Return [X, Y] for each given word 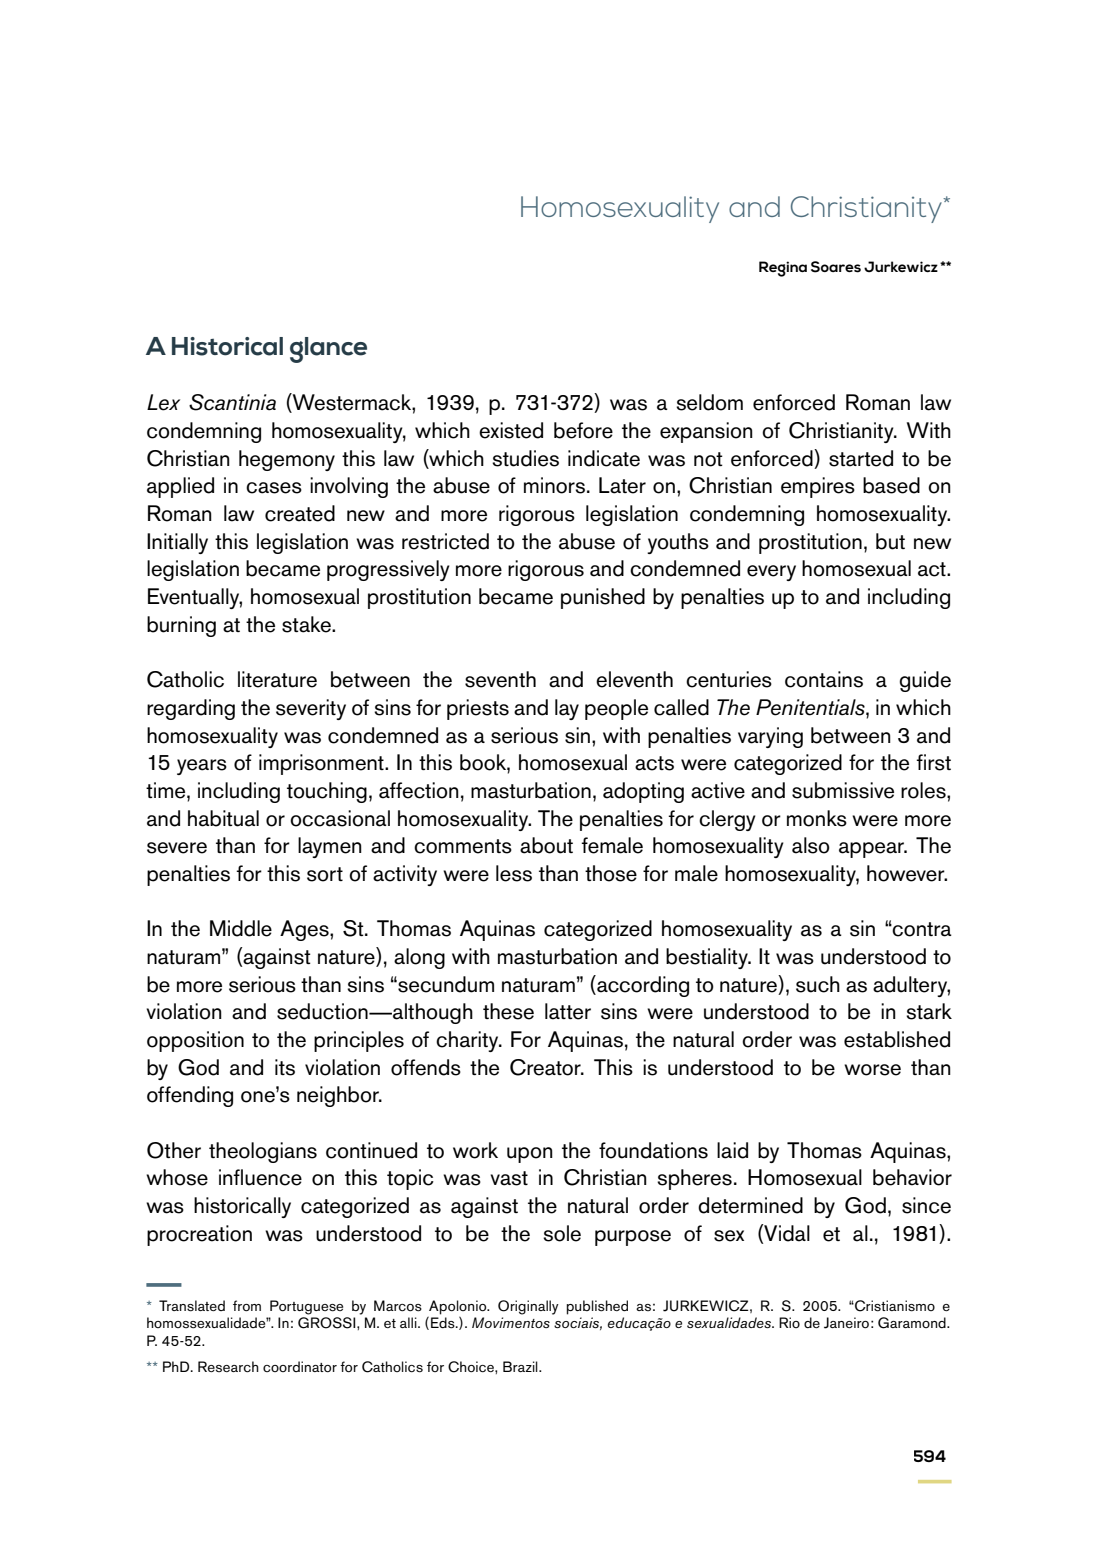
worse [872, 1070]
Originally [528, 1307]
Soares [836, 267]
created [300, 513]
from [247, 1305]
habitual [223, 818]
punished [603, 598]
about [546, 845]
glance [328, 350]
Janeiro [846, 1323]
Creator [546, 1067]
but [890, 541]
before [583, 430]
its [285, 1067]
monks [817, 818]
